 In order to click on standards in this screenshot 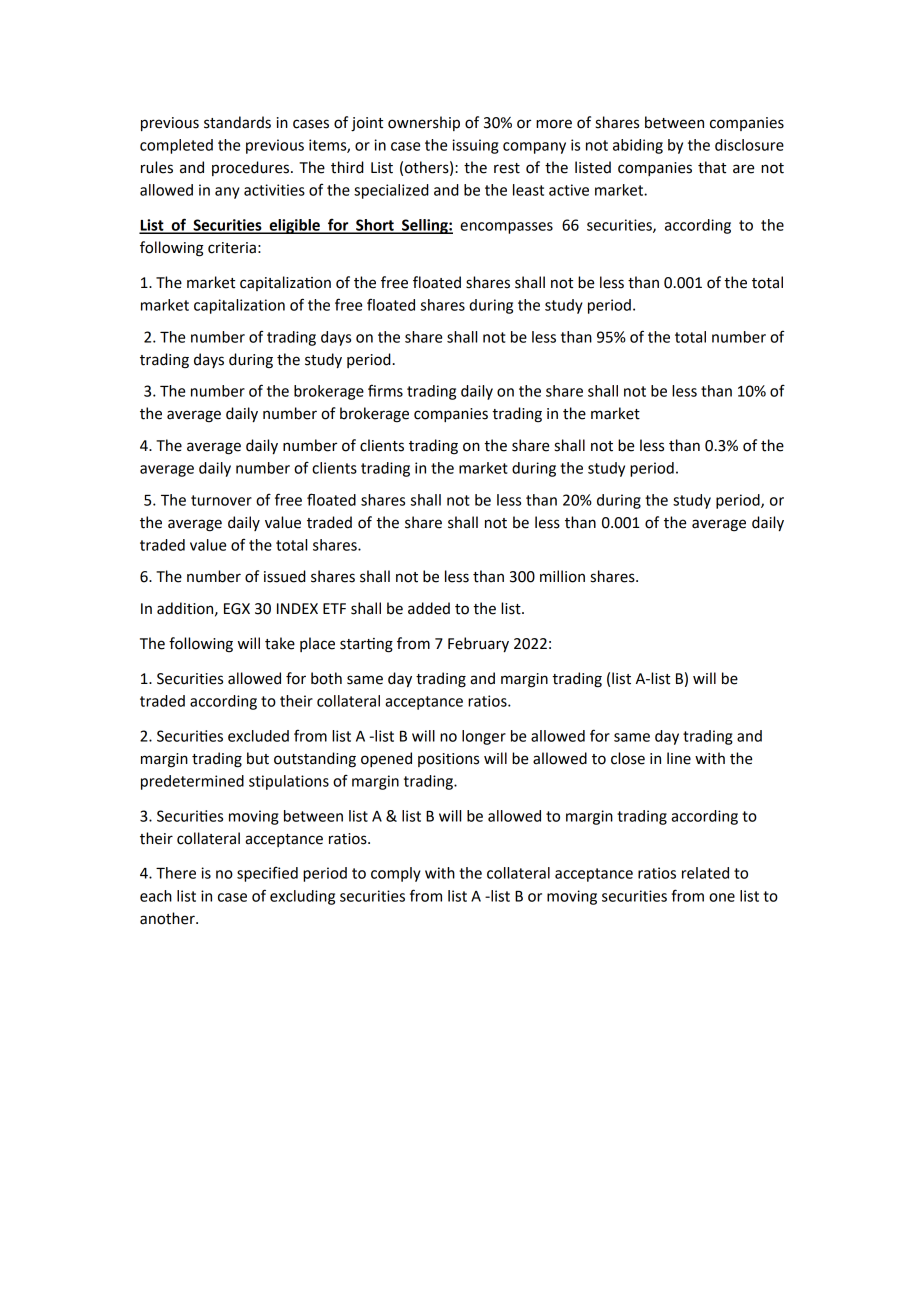, I will do `click(237, 122)`.
